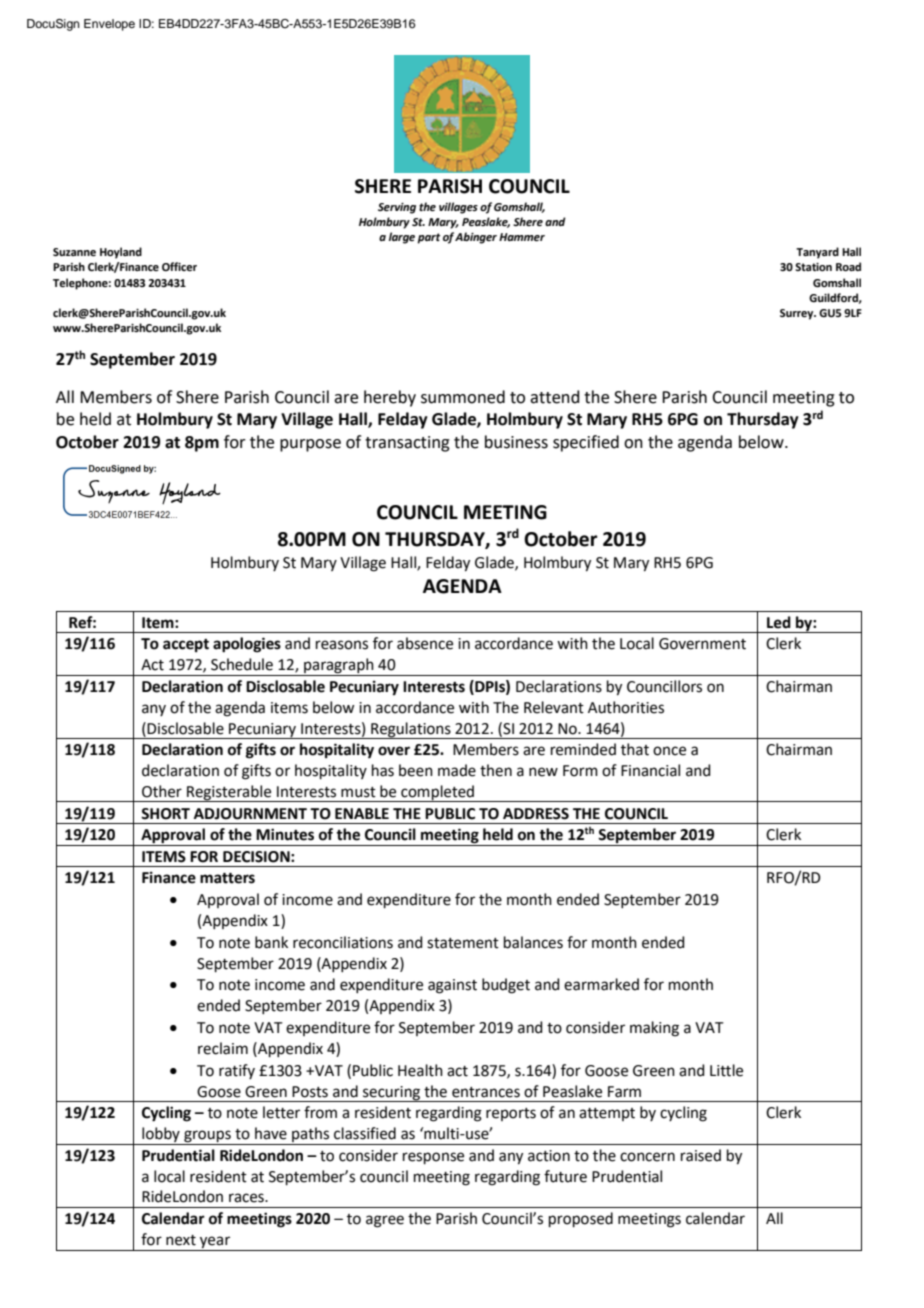 The image size is (924, 1308). What do you see at coordinates (385, 1221) in the screenshot?
I see `agree` at bounding box center [385, 1221].
